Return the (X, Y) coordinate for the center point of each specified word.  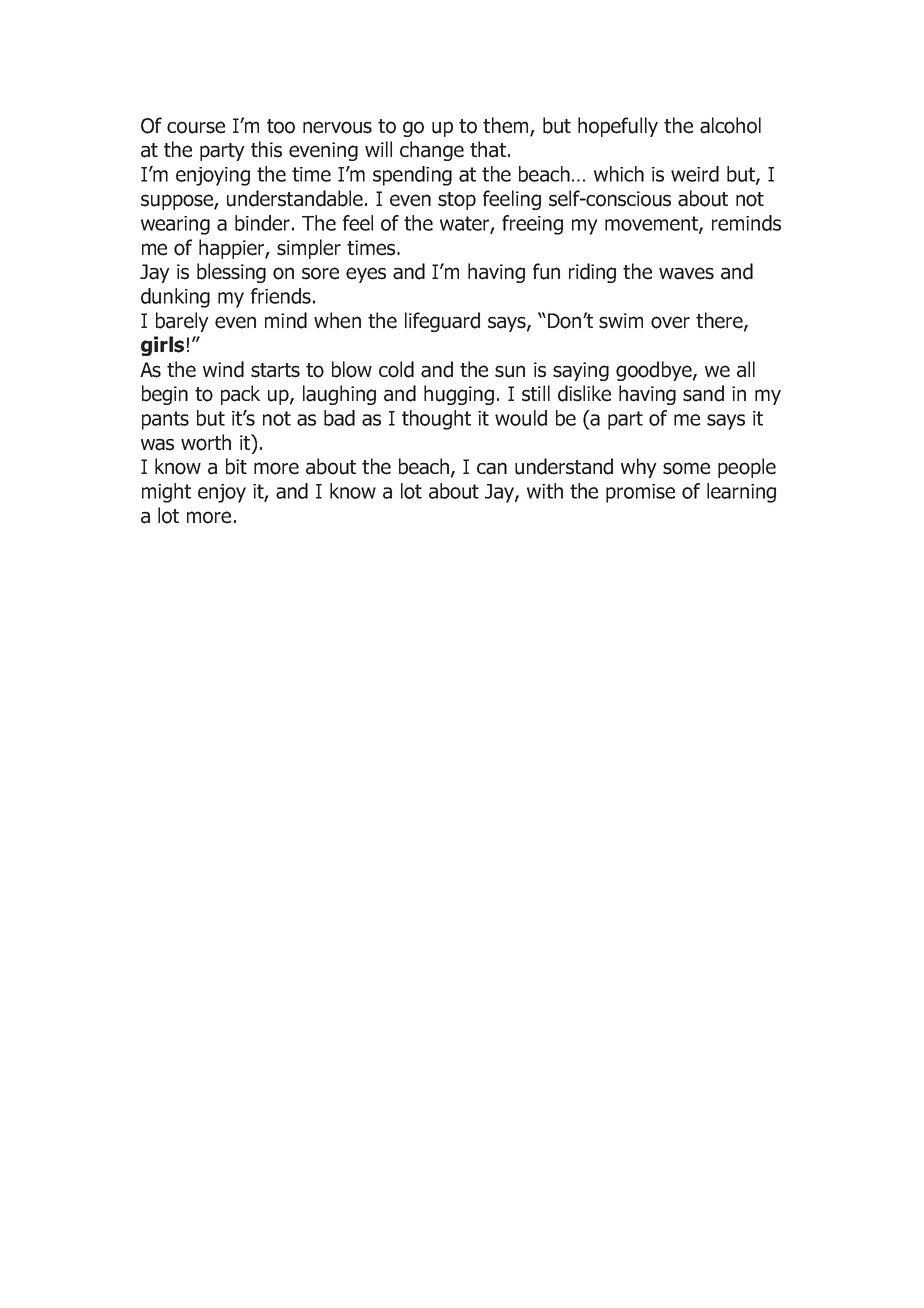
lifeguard (442, 322)
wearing (175, 225)
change (432, 151)
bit (236, 466)
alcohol (730, 125)
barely (182, 322)
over (670, 322)
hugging (459, 395)
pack (240, 395)
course (196, 127)
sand (703, 393)
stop (457, 201)
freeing (532, 225)
